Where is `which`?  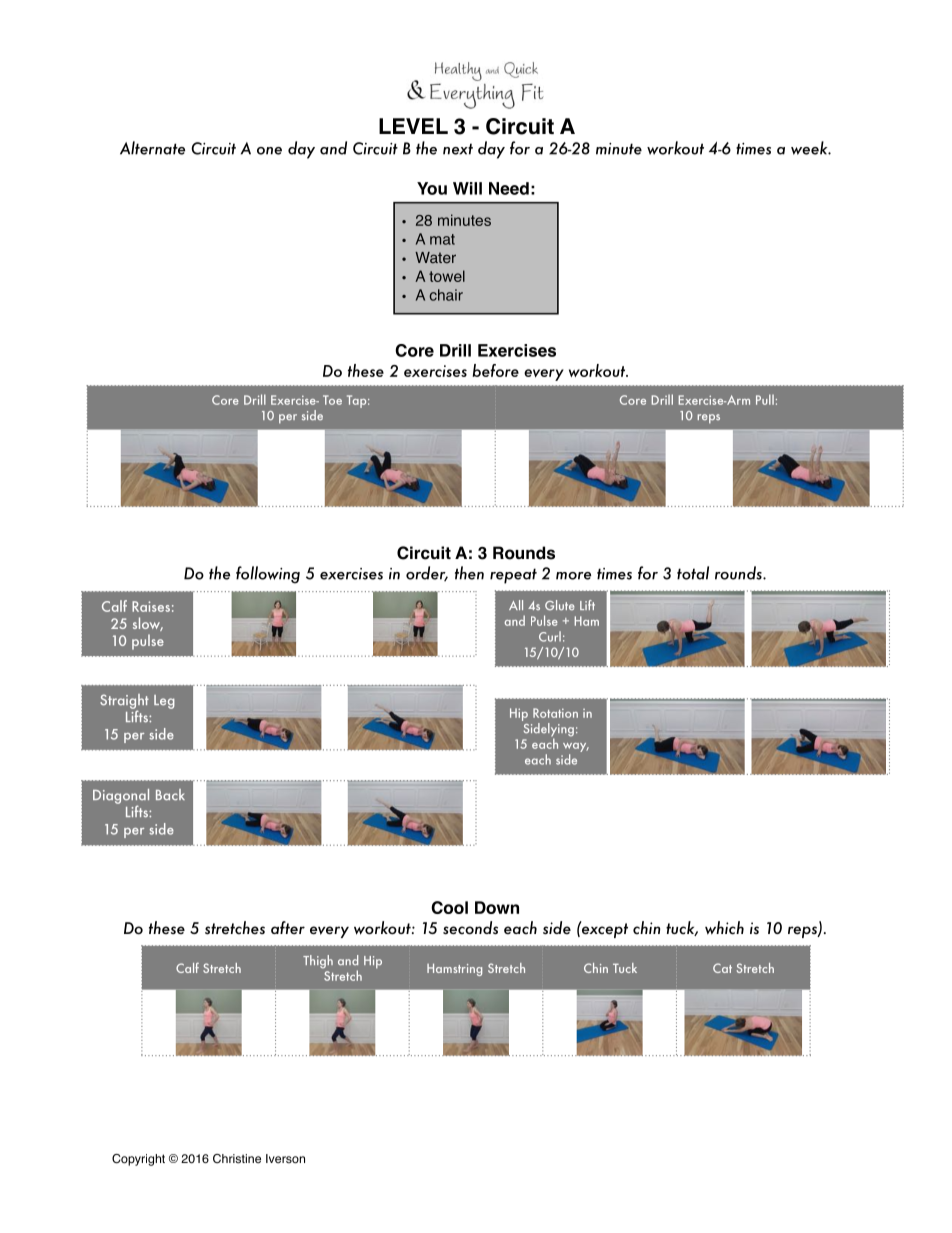
which is located at coordinates (724, 928).
